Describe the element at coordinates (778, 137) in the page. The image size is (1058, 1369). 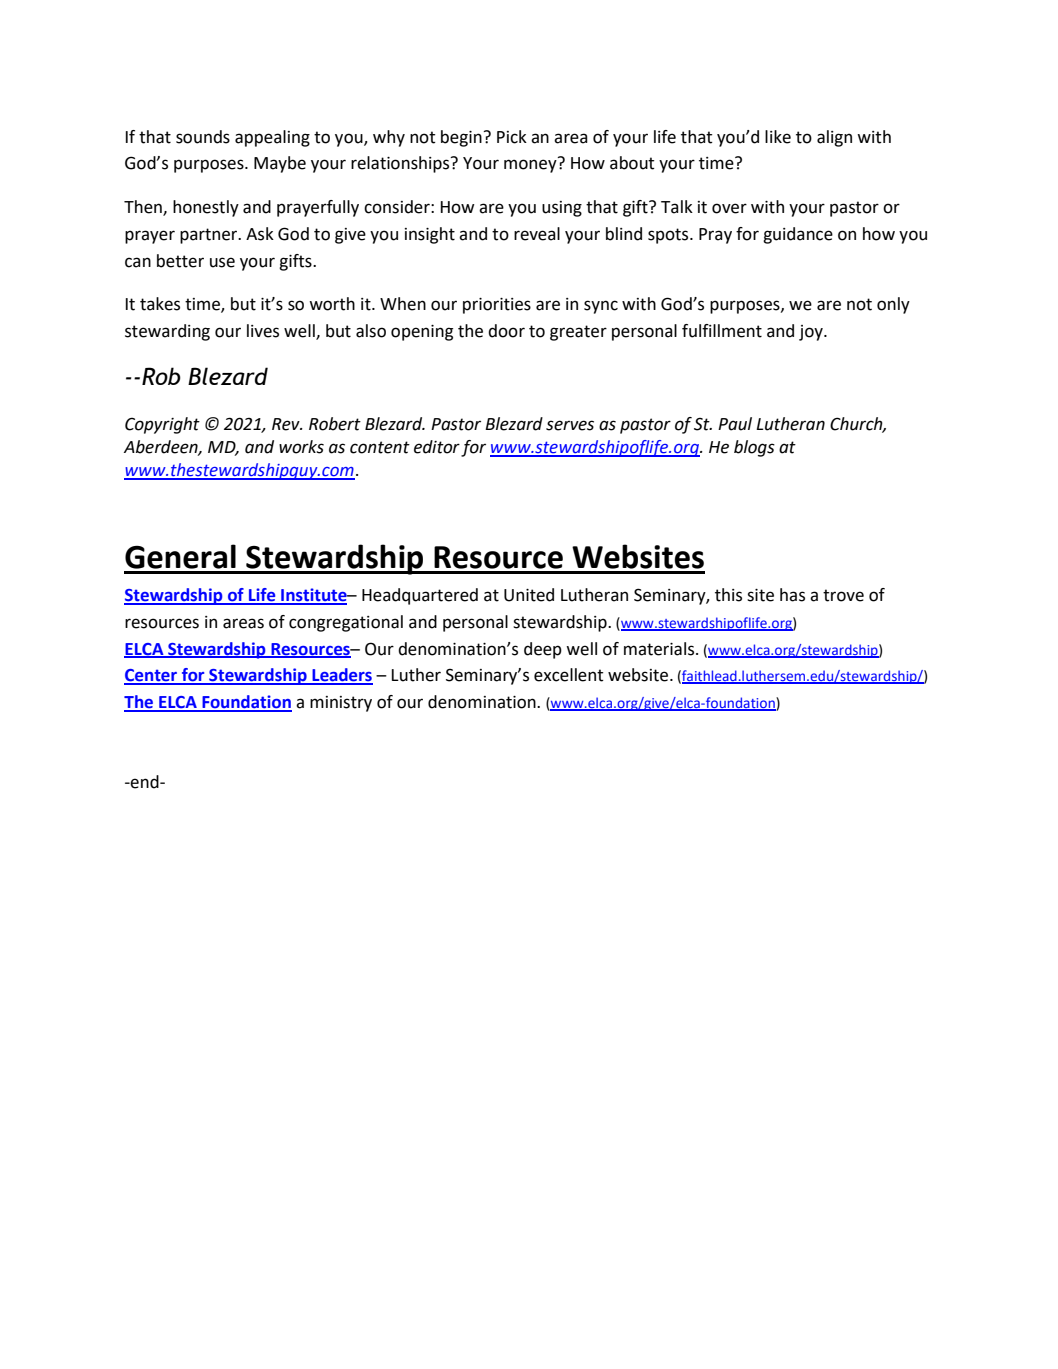
I see `like` at that location.
